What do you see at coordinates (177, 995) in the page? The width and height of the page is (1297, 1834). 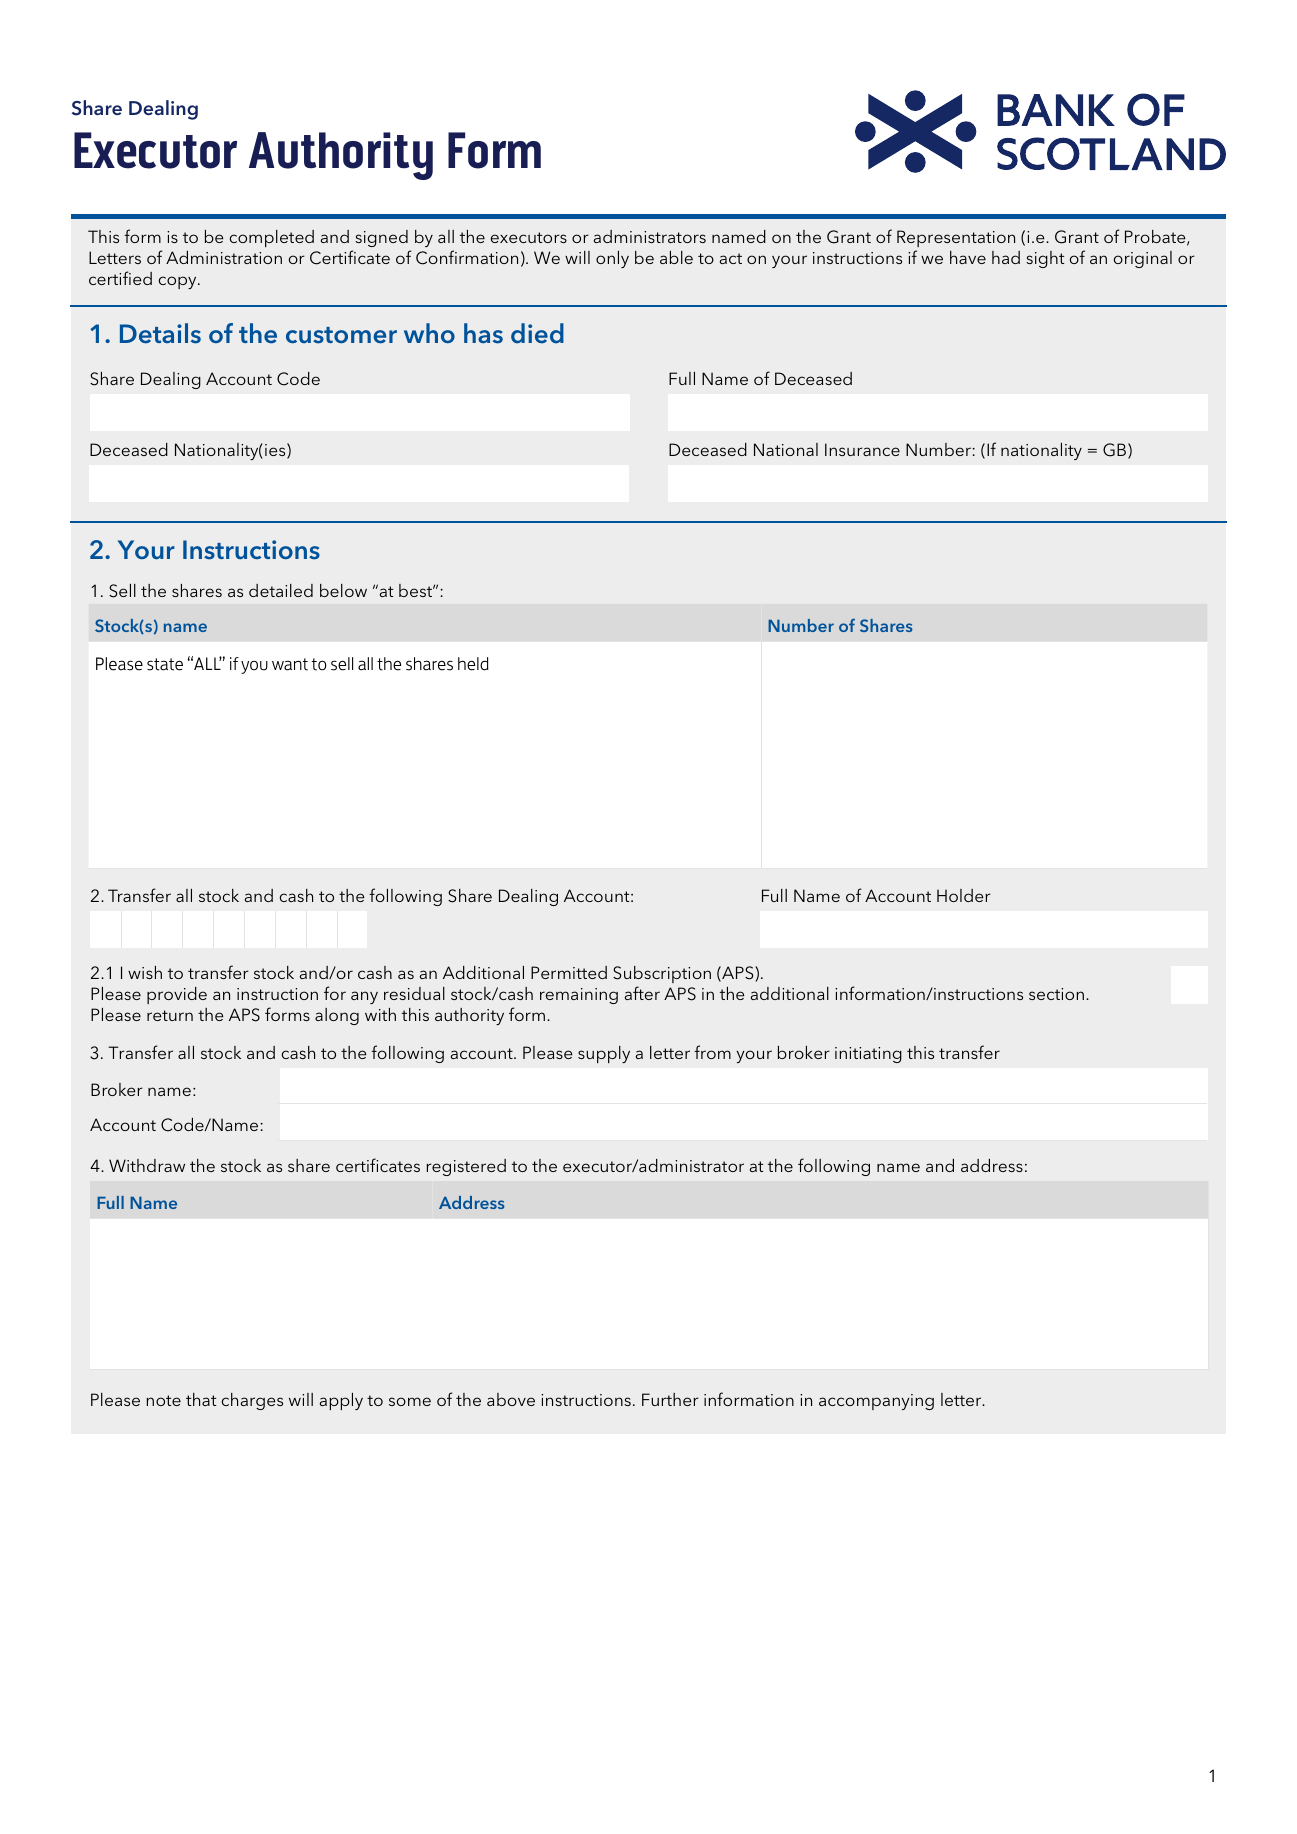 I see `provide` at bounding box center [177, 995].
